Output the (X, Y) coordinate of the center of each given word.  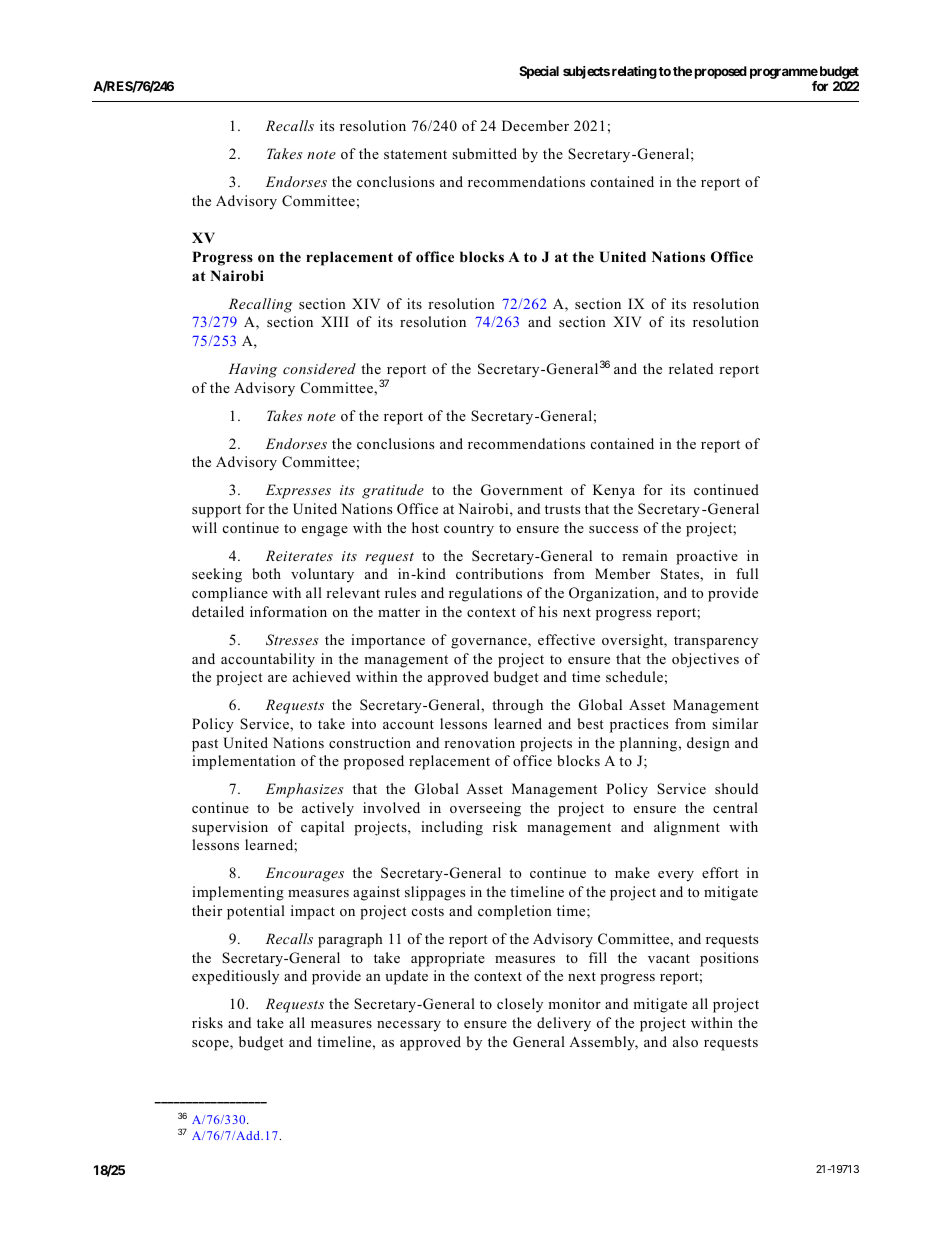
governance (490, 643)
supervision (230, 828)
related (691, 368)
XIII (335, 321)
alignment (687, 828)
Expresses (298, 491)
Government (522, 490)
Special (539, 72)
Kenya (614, 491)
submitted (484, 153)
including (452, 828)
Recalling (261, 305)
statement (415, 154)
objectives (705, 660)
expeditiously (235, 977)
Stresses (292, 640)
